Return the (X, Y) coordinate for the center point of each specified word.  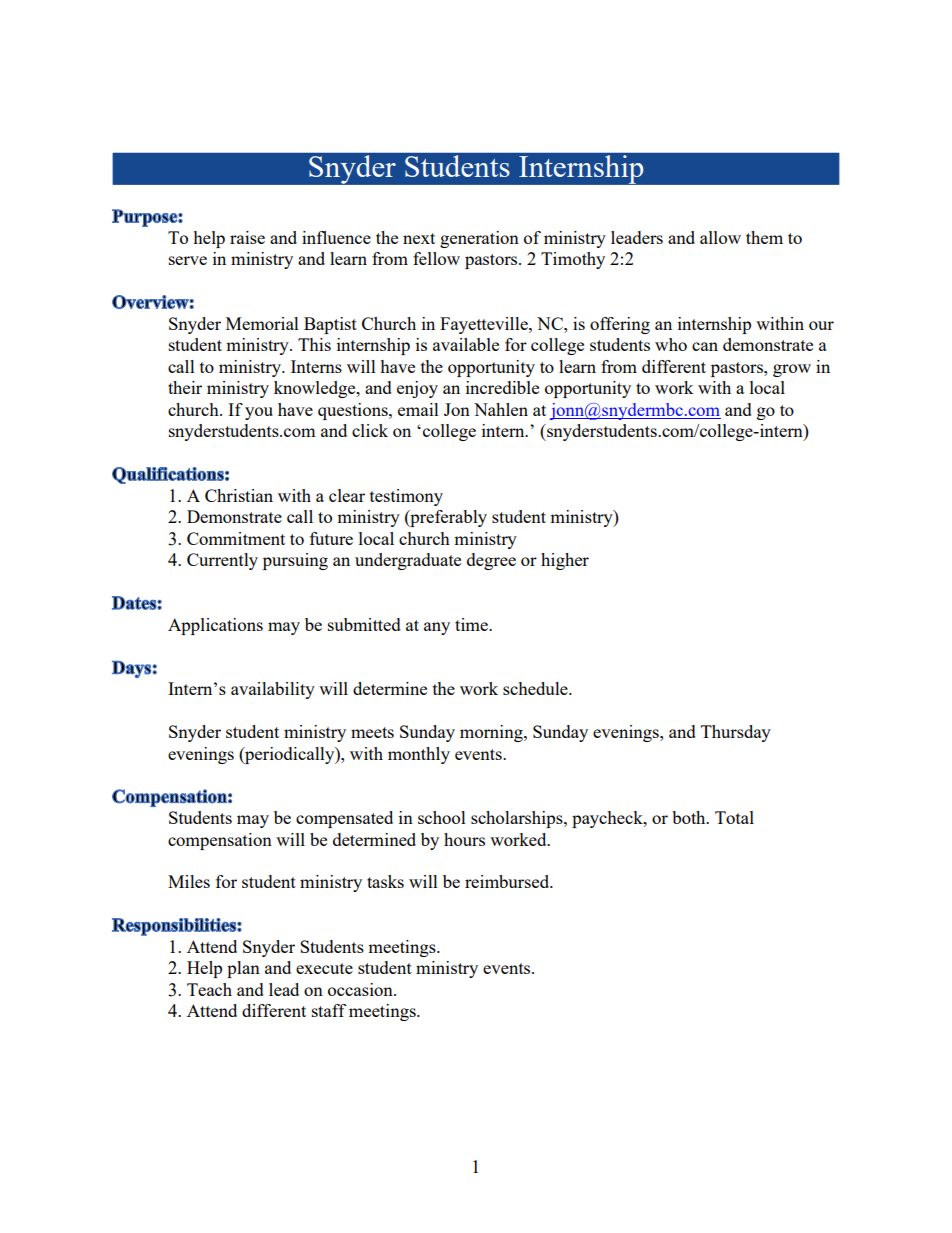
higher (565, 561)
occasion (361, 989)
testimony (406, 497)
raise (247, 237)
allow (720, 237)
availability (273, 690)
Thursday (736, 733)
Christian (239, 495)
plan (243, 969)
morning (492, 733)
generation (479, 239)
